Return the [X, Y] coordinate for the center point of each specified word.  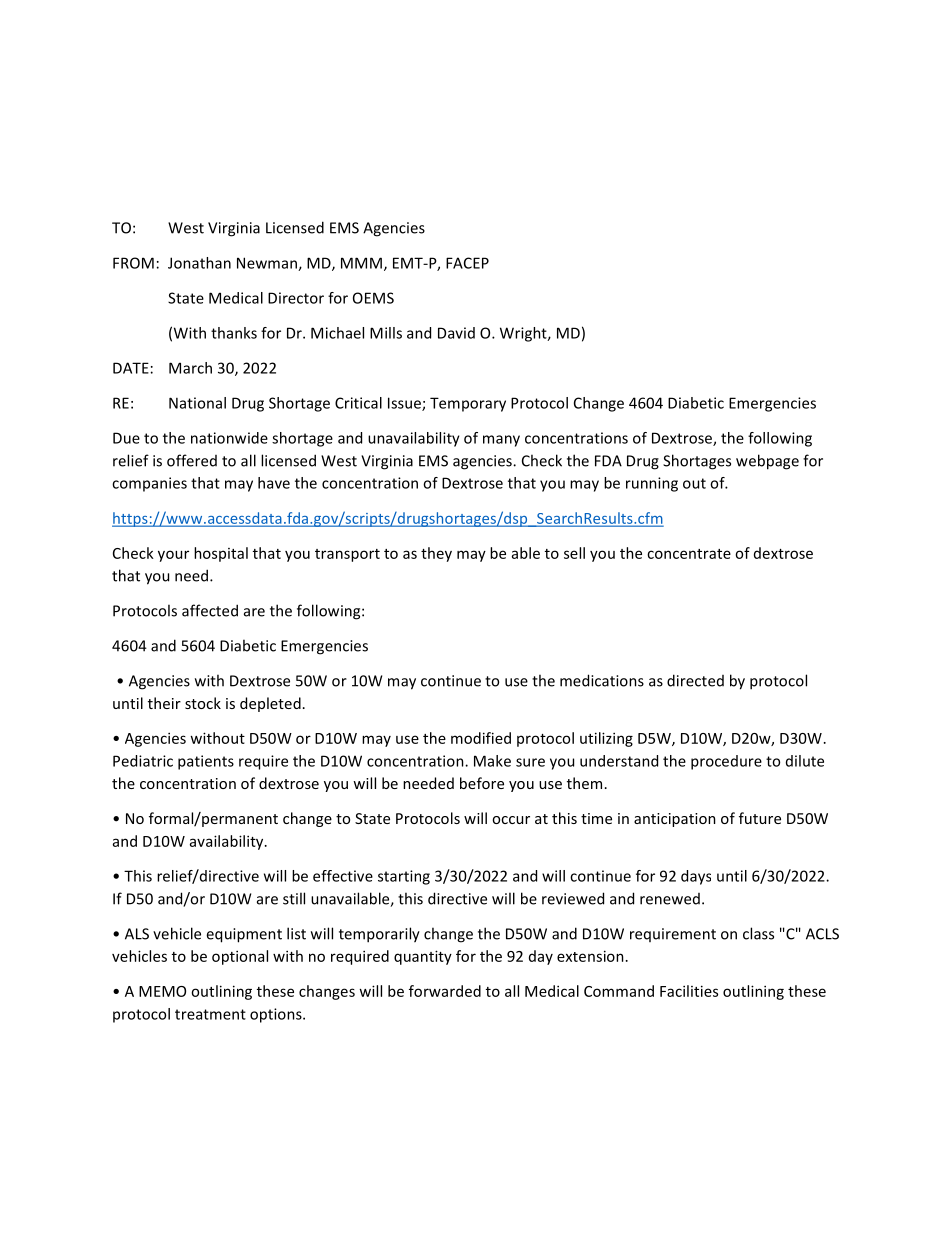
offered [192, 460]
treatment [210, 1014]
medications [602, 680]
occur [511, 820]
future [760, 818]
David [456, 333]
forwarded [445, 991]
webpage [767, 462]
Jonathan [199, 263]
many [501, 441]
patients [206, 762]
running [652, 484]
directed [695, 680]
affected [210, 610]
